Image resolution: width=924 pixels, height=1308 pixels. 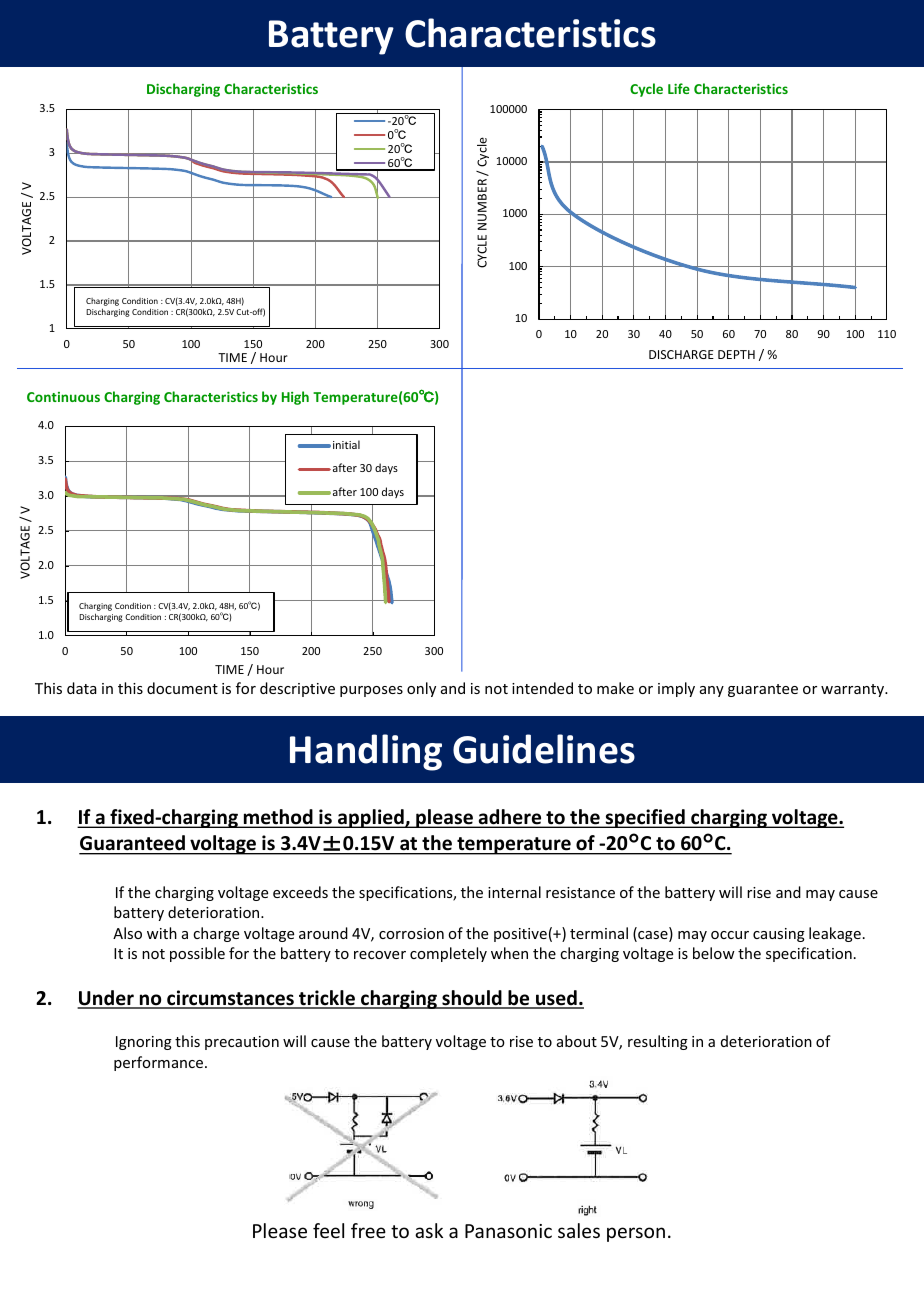 What do you see at coordinates (295, 398) in the screenshot?
I see `High` at bounding box center [295, 398].
